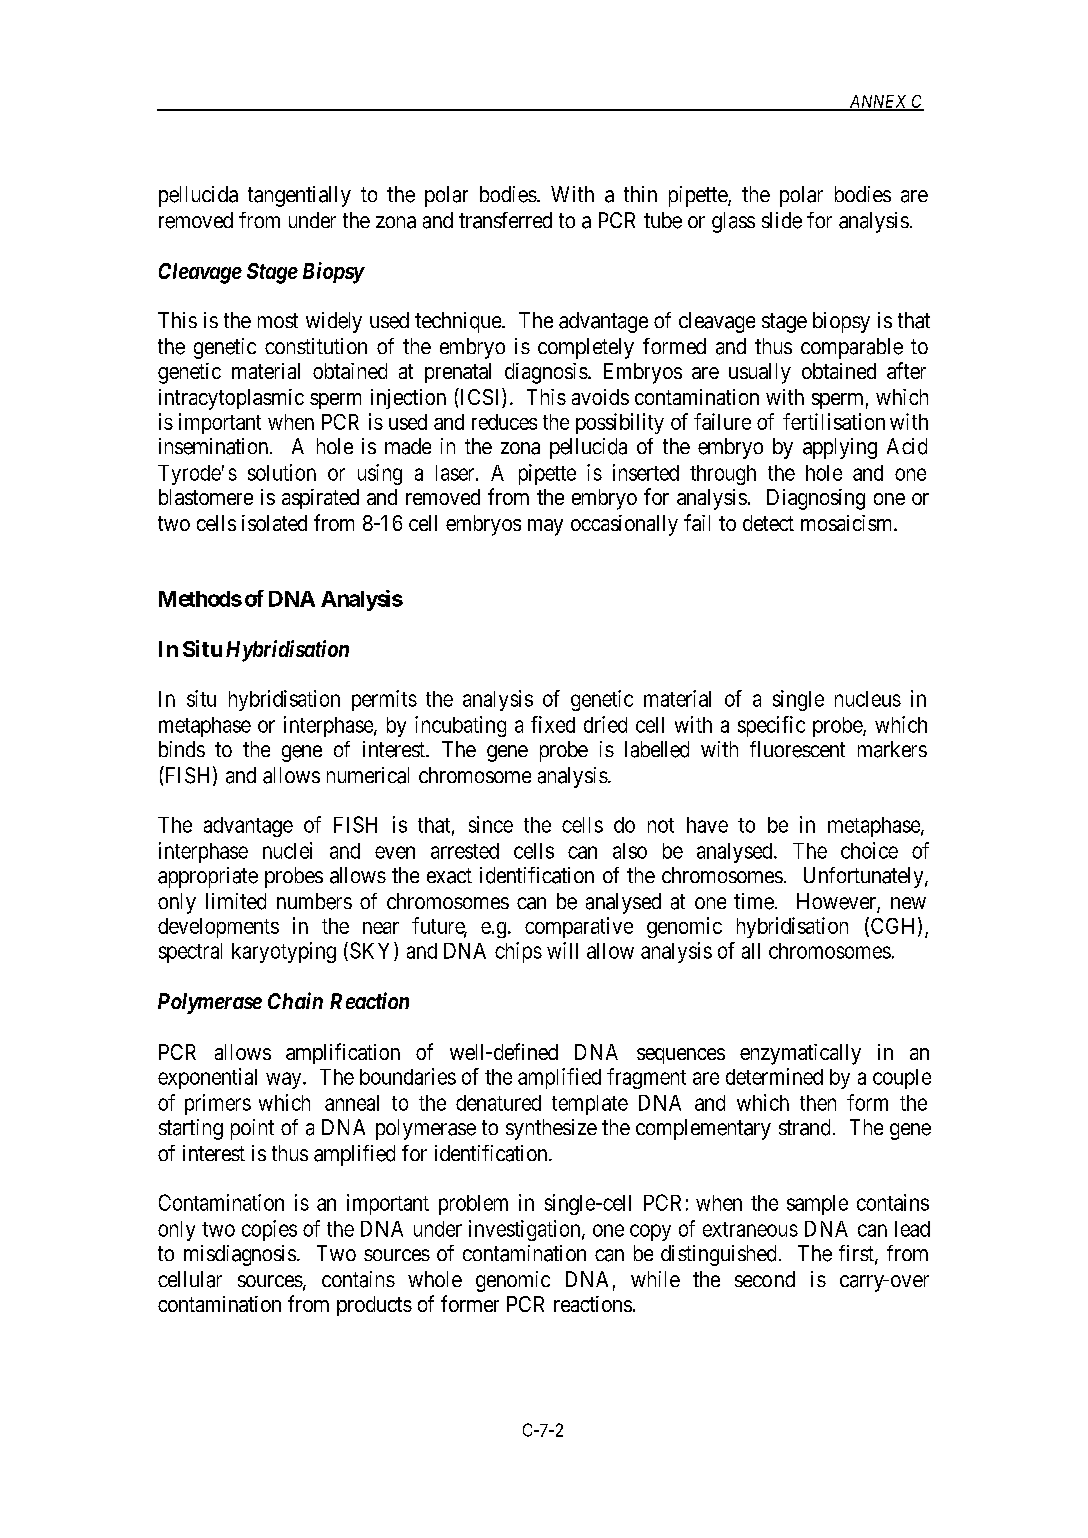  Describe the element at coordinates (299, 196) in the page. I see `tangentially` at that location.
